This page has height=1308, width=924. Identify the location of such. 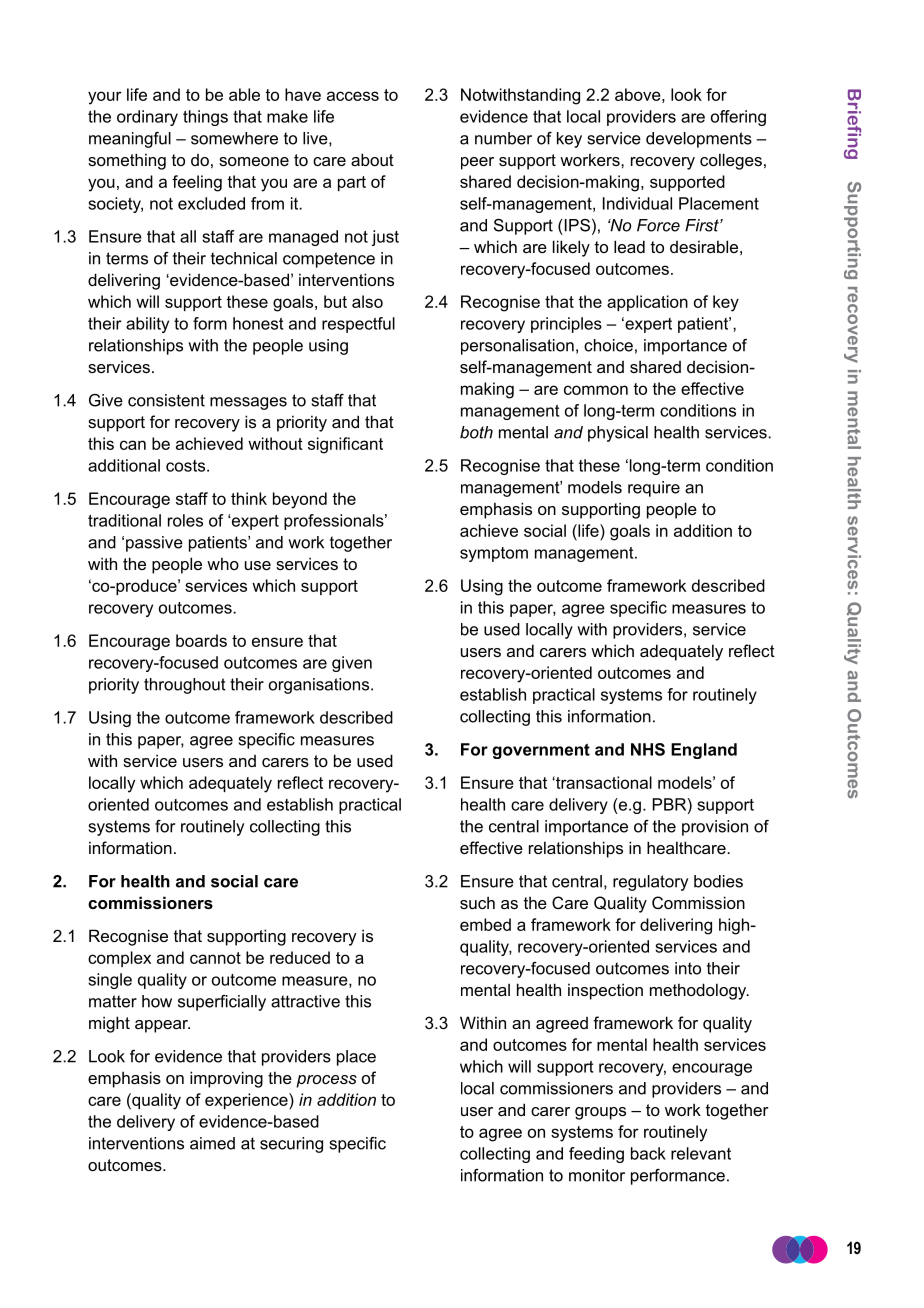
(477, 902).
